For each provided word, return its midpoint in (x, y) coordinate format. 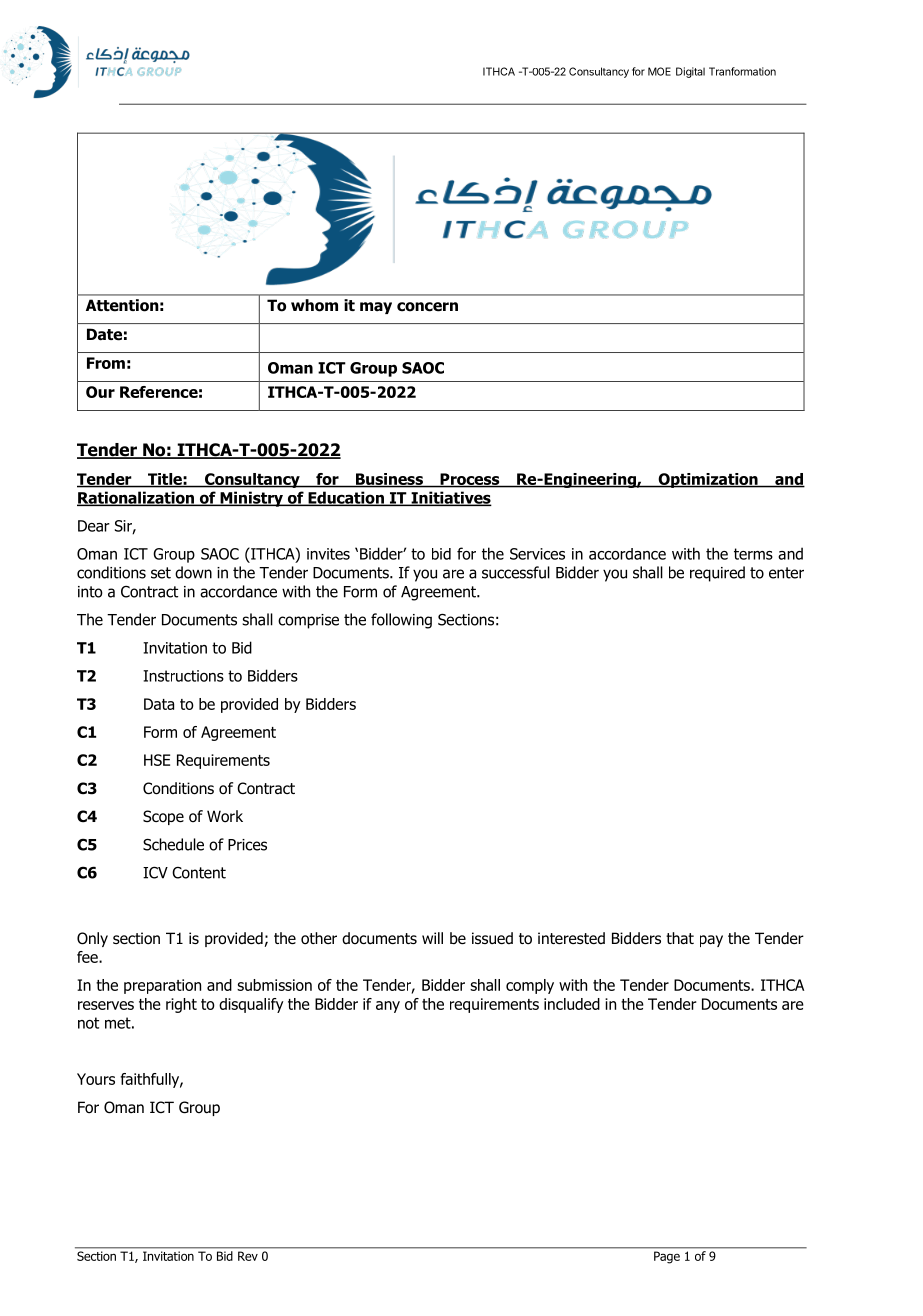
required (717, 574)
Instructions (183, 676)
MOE (659, 71)
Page (667, 1257)
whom (314, 305)
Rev (248, 1256)
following (401, 621)
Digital (690, 72)
